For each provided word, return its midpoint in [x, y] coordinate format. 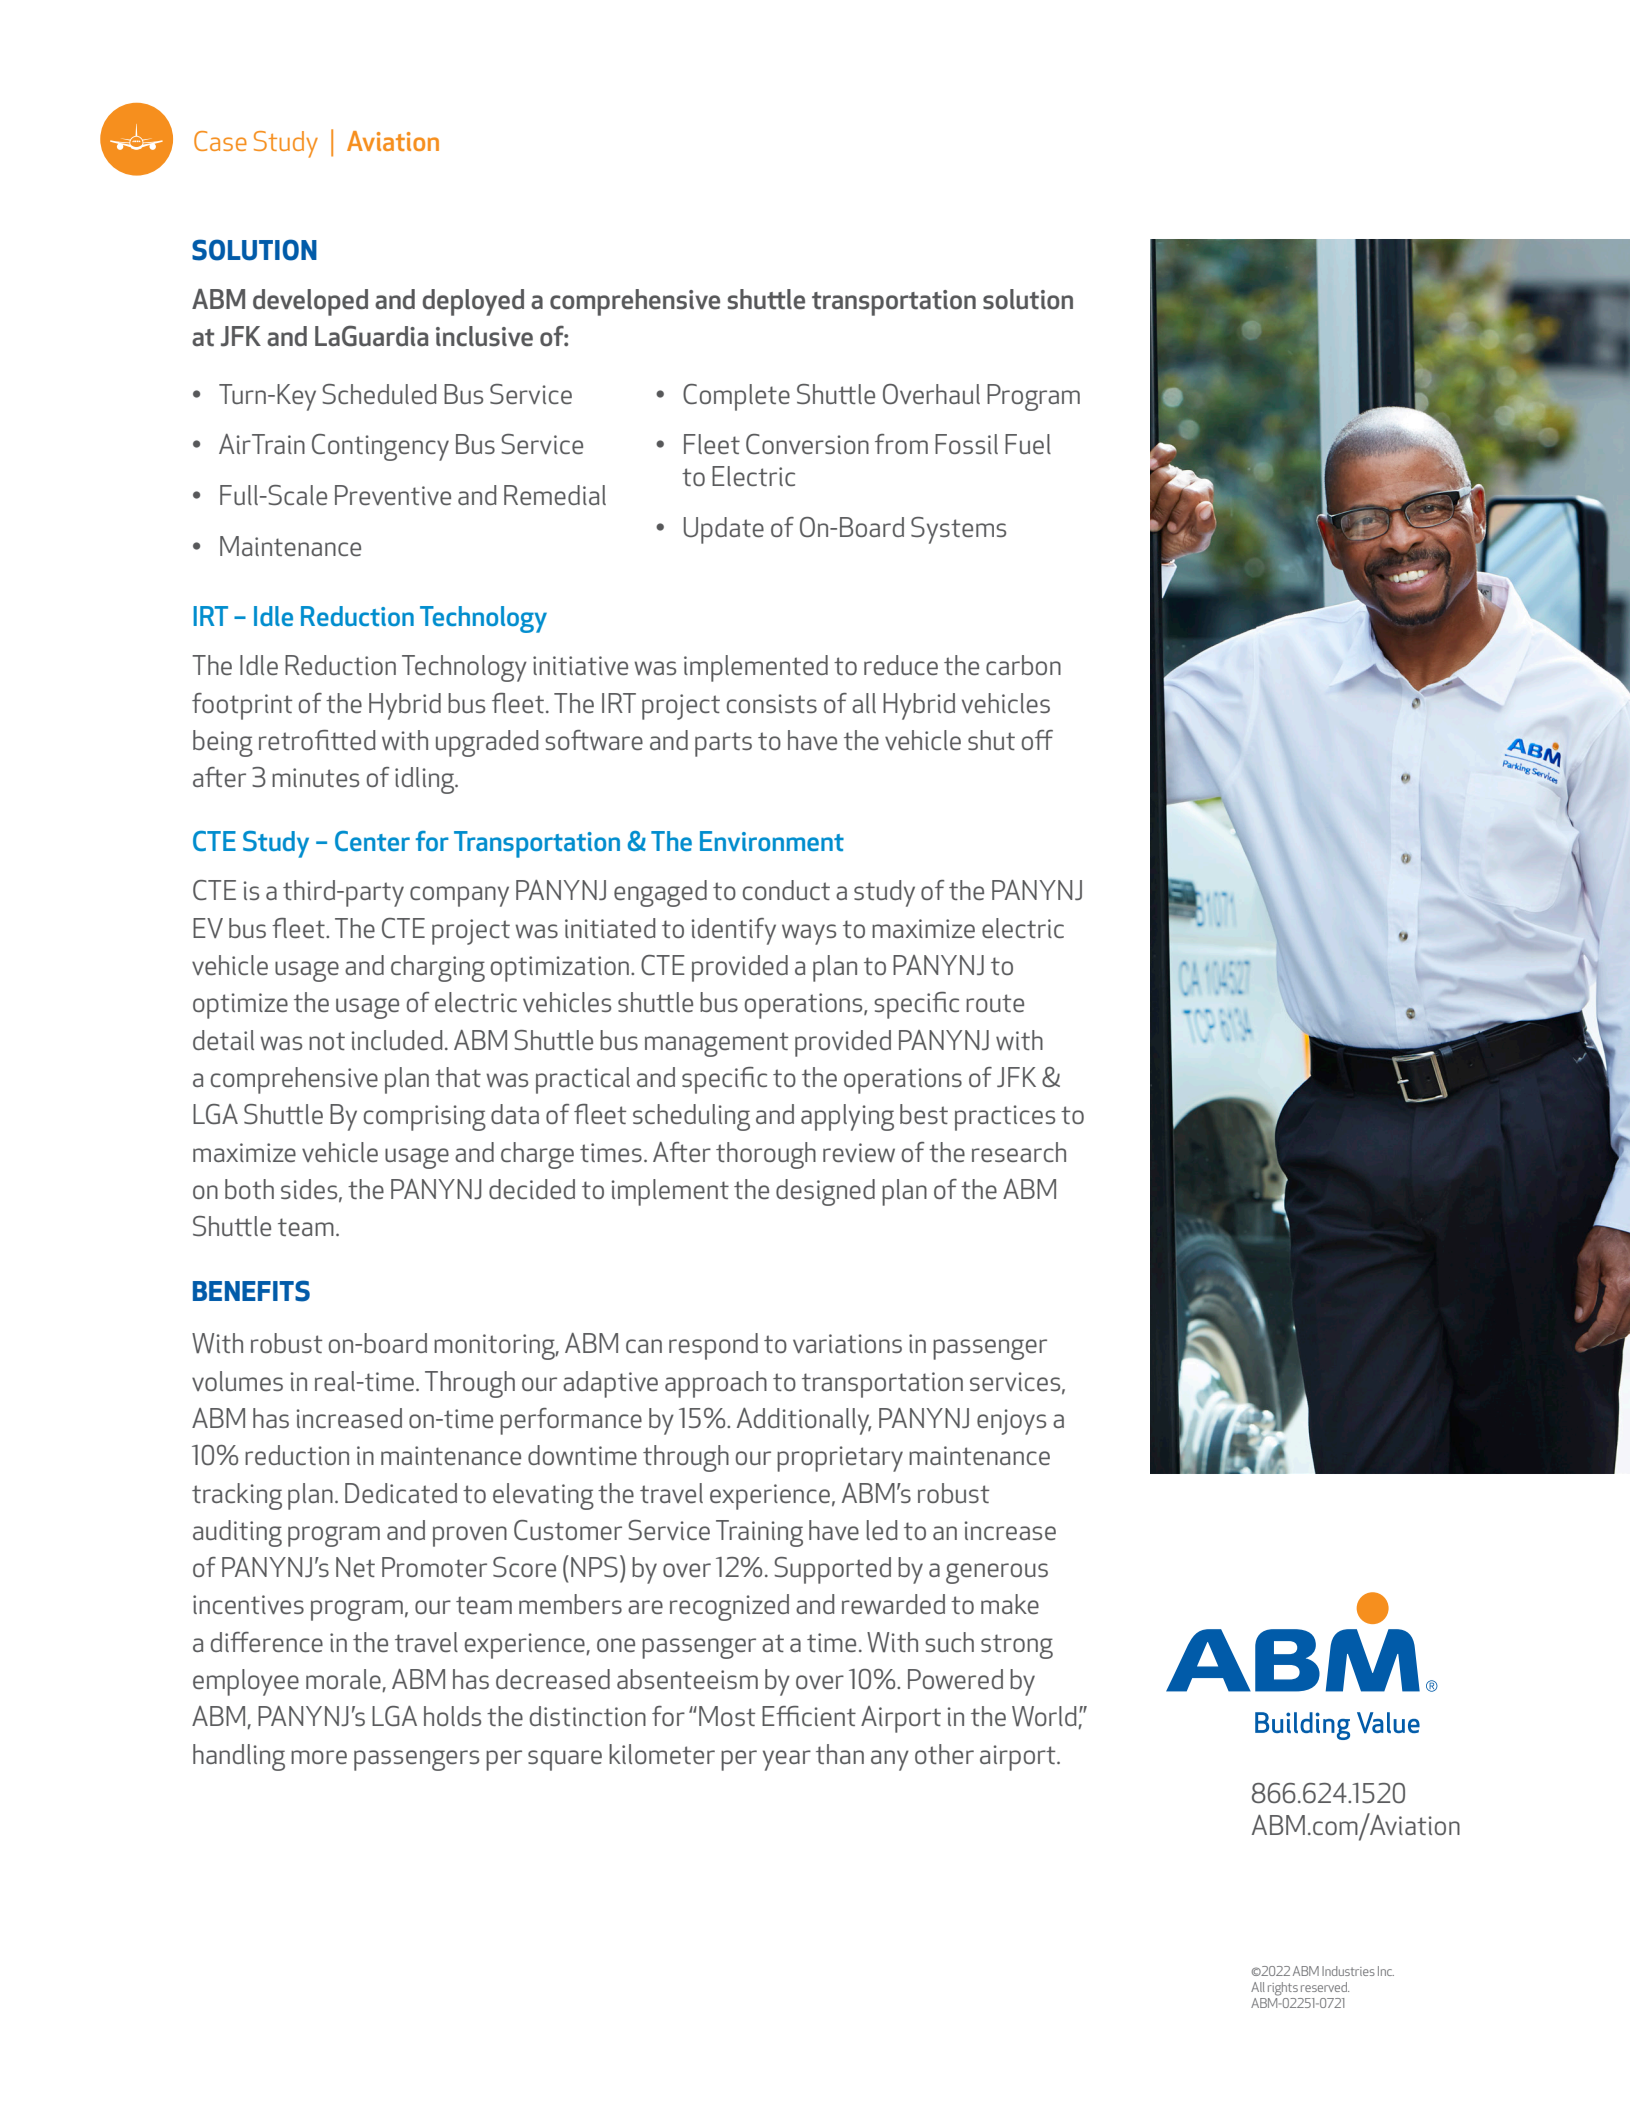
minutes [315, 777]
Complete [736, 397]
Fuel [1028, 444]
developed [310, 302]
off [1037, 740]
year [787, 1760]
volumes [237, 1381]
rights [1283, 1989]
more [319, 1757]
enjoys [1011, 1422]
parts [723, 744]
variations [847, 1343]
